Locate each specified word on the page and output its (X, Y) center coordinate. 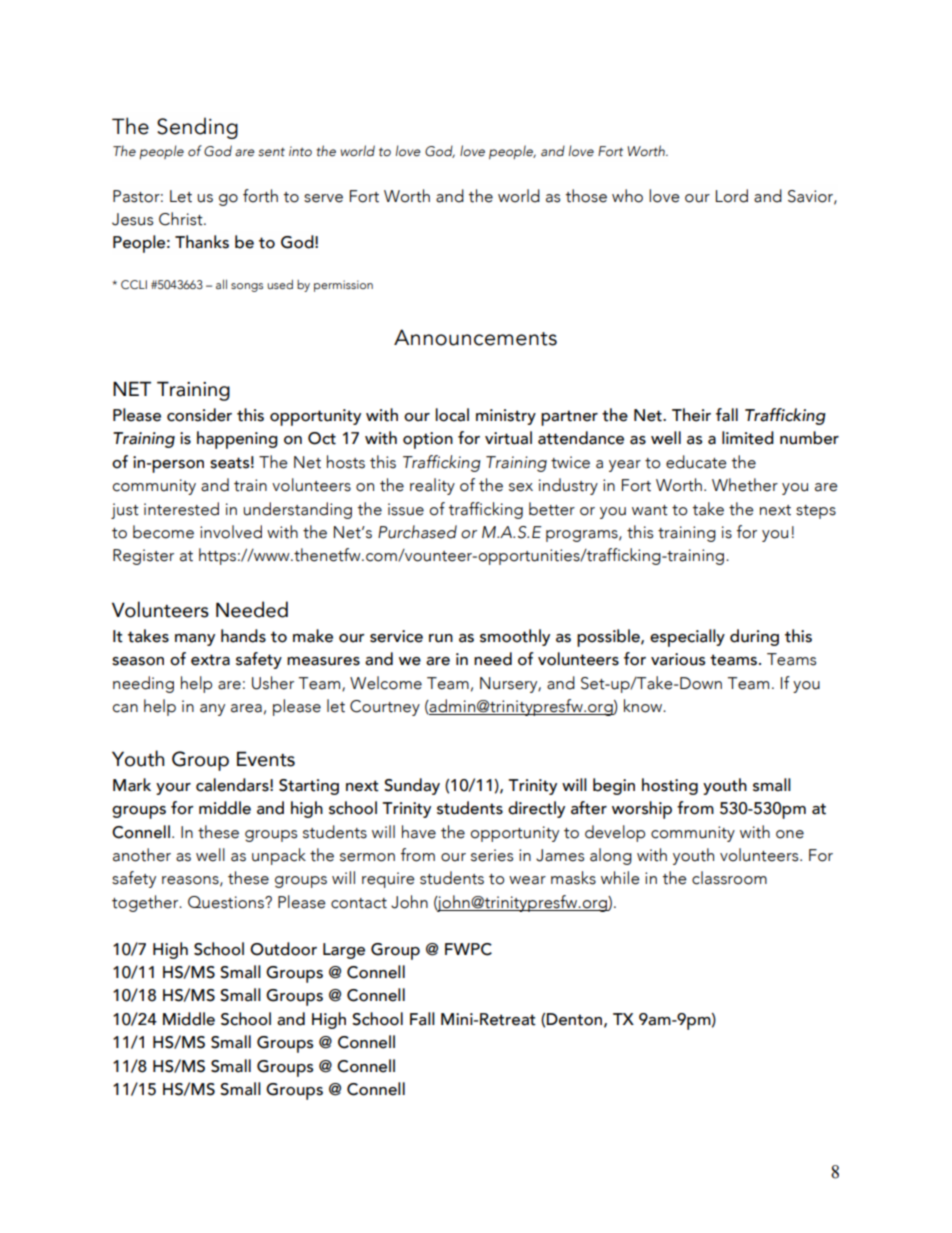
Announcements (475, 337)
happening (237, 440)
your (173, 789)
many (195, 640)
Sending (197, 128)
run (441, 638)
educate (696, 462)
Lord (732, 196)
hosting (670, 786)
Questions (227, 902)
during (754, 637)
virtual (508, 438)
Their (691, 415)
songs (247, 287)
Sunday (412, 786)
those (586, 196)
